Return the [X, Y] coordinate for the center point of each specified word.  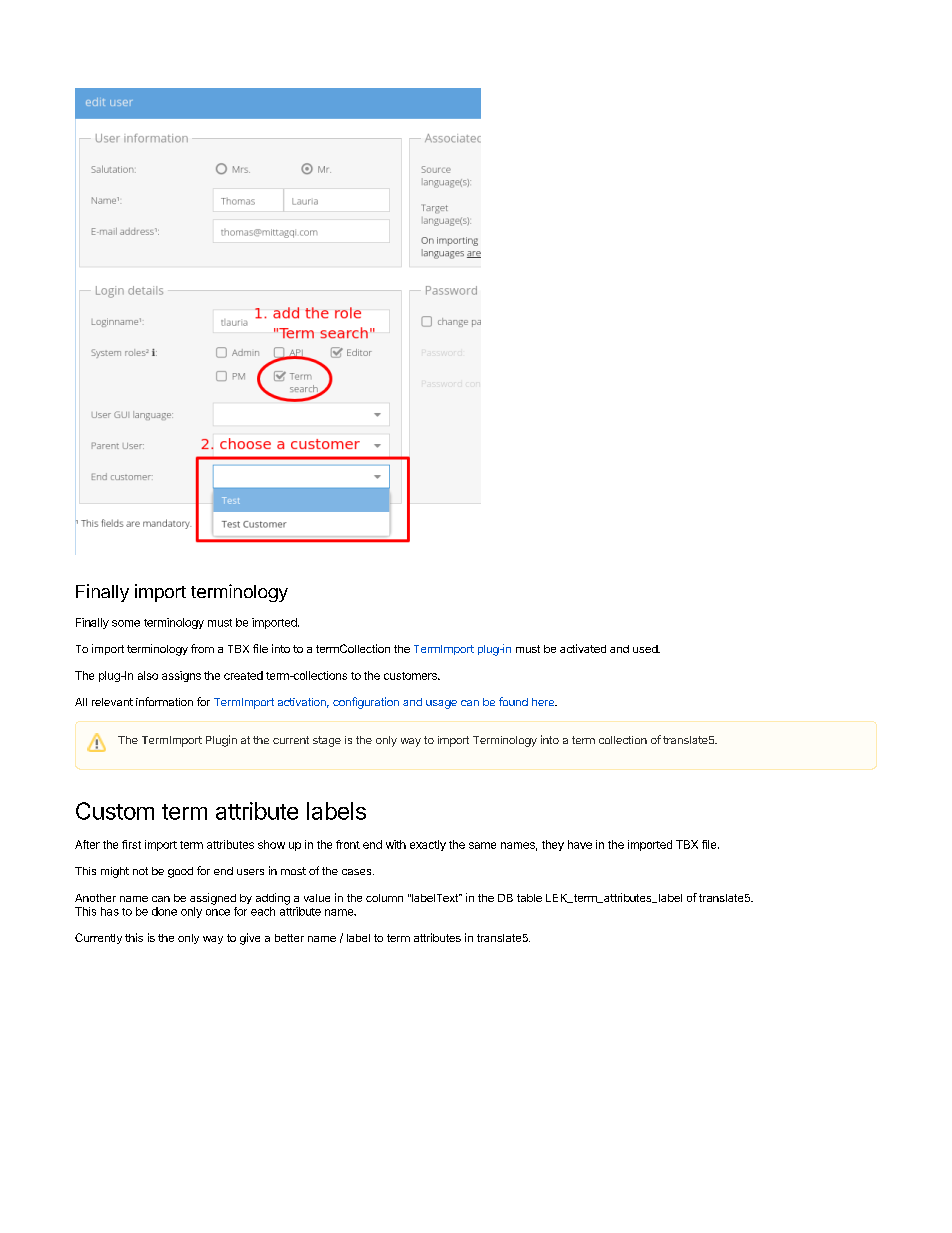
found [513, 701]
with [396, 844]
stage [327, 741]
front [348, 844]
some [126, 623]
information [164, 701]
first [131, 844]
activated [583, 648]
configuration [366, 703]
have [580, 844]
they [553, 845]
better [289, 938]
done [164, 911]
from [202, 648]
